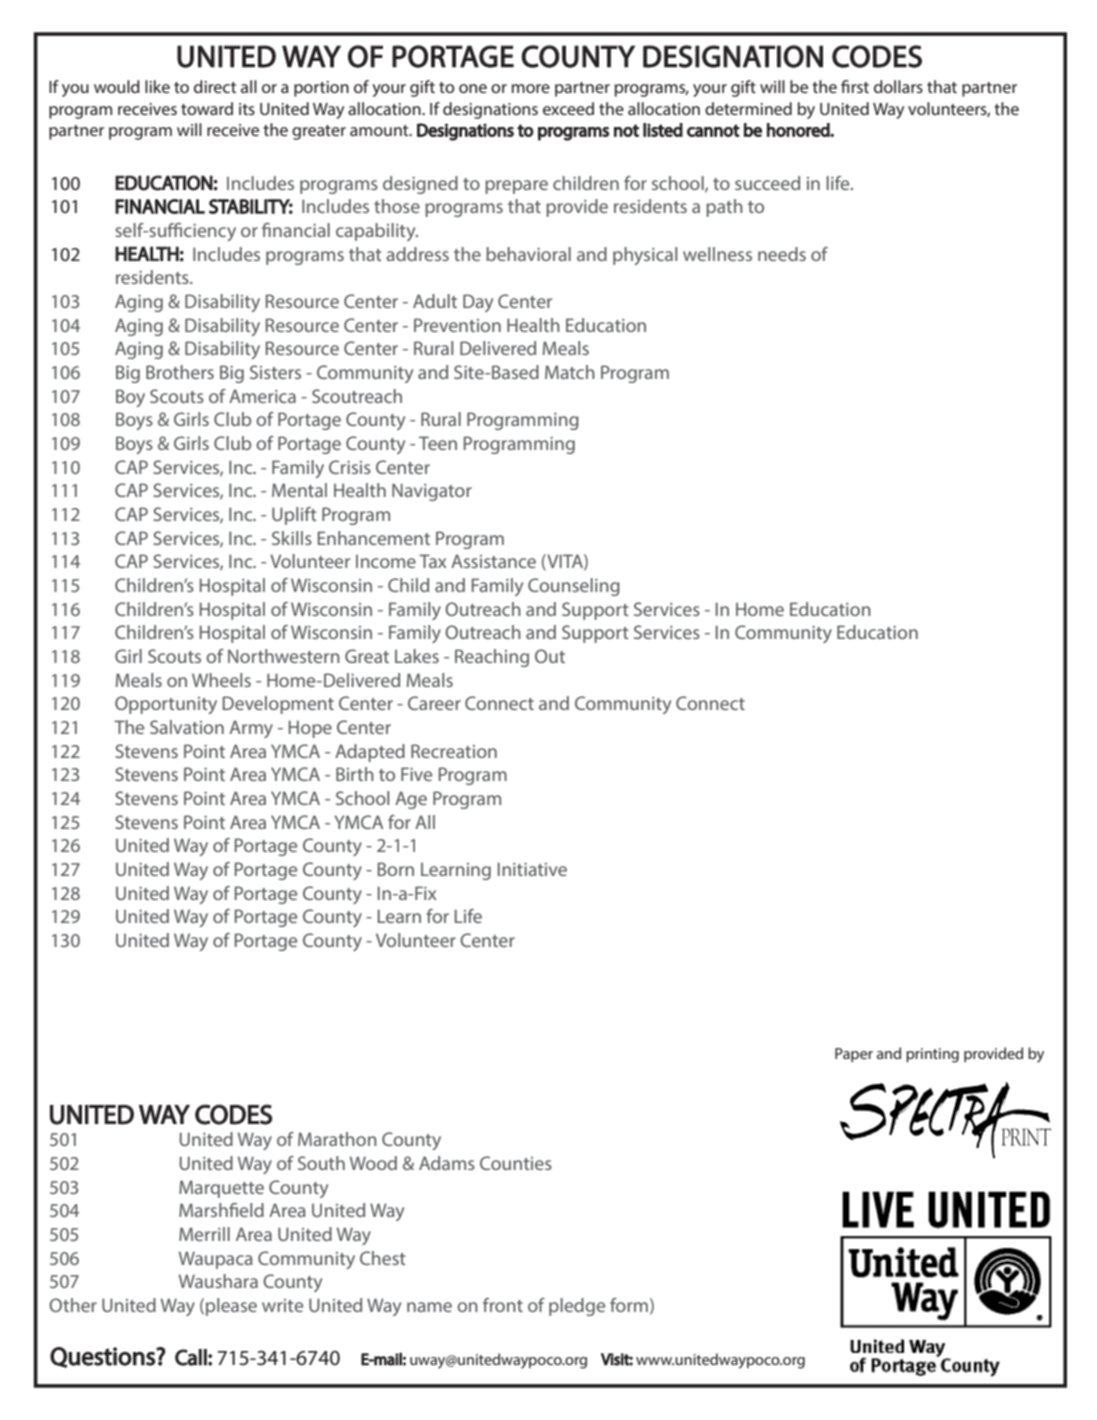 The height and width of the screenshot is (1420, 1097). Describe the element at coordinates (187, 727) in the screenshot. I see `Salvation` at that location.
